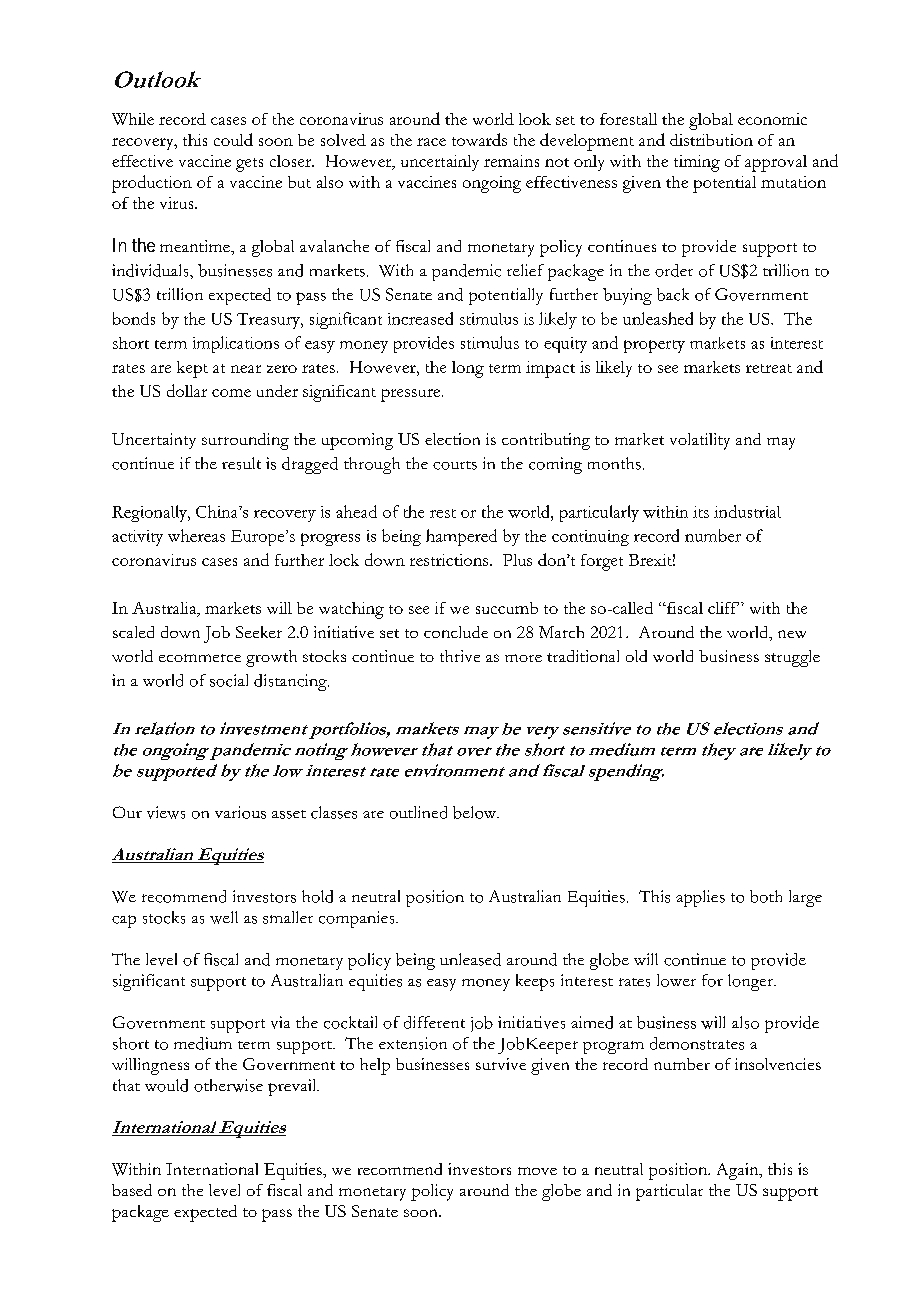 The width and height of the screenshot is (924, 1308). Describe the element at coordinates (233, 139) in the screenshot. I see `could` at that location.
